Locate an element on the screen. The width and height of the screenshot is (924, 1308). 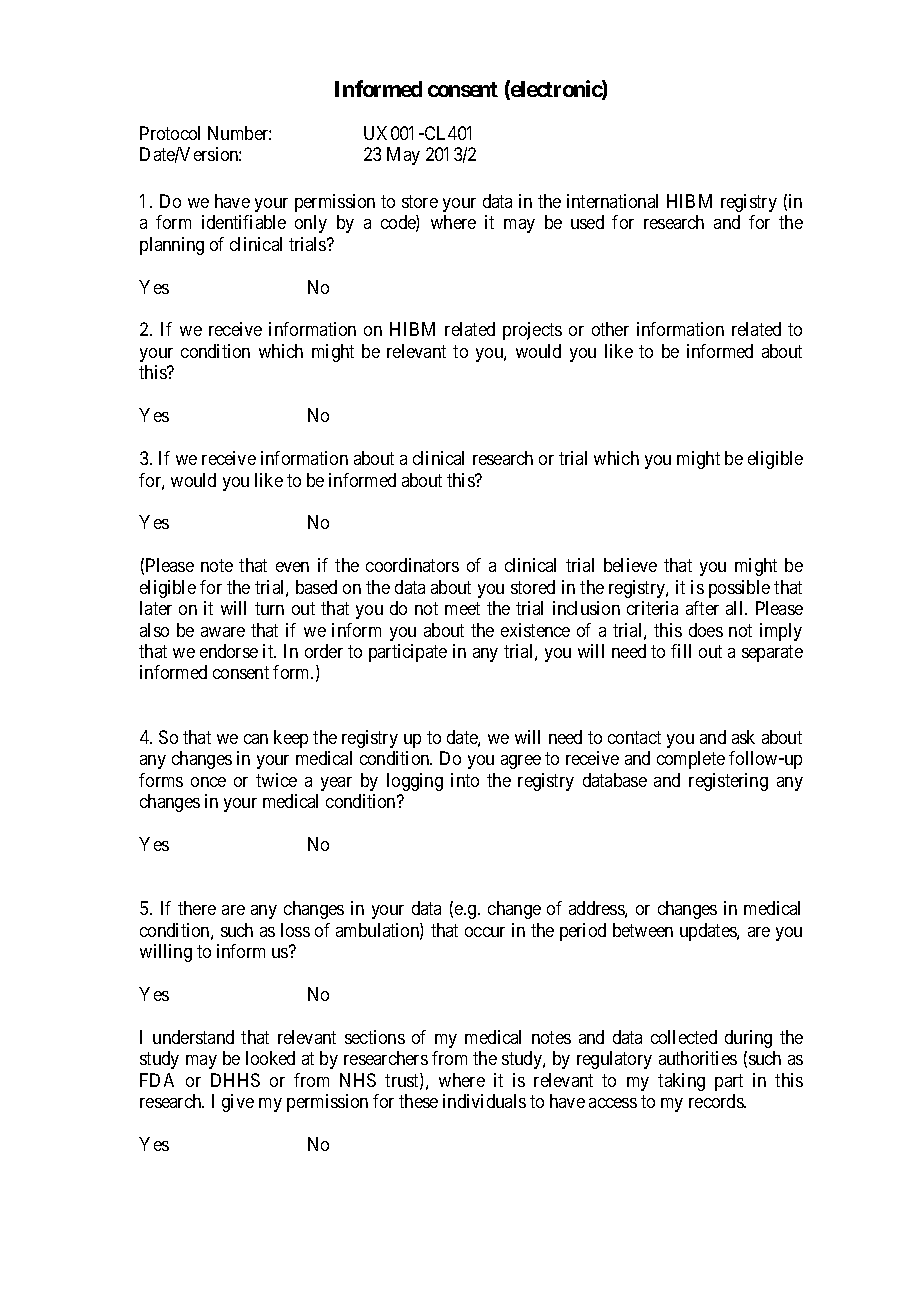
Protocol is located at coordinates (170, 133).
